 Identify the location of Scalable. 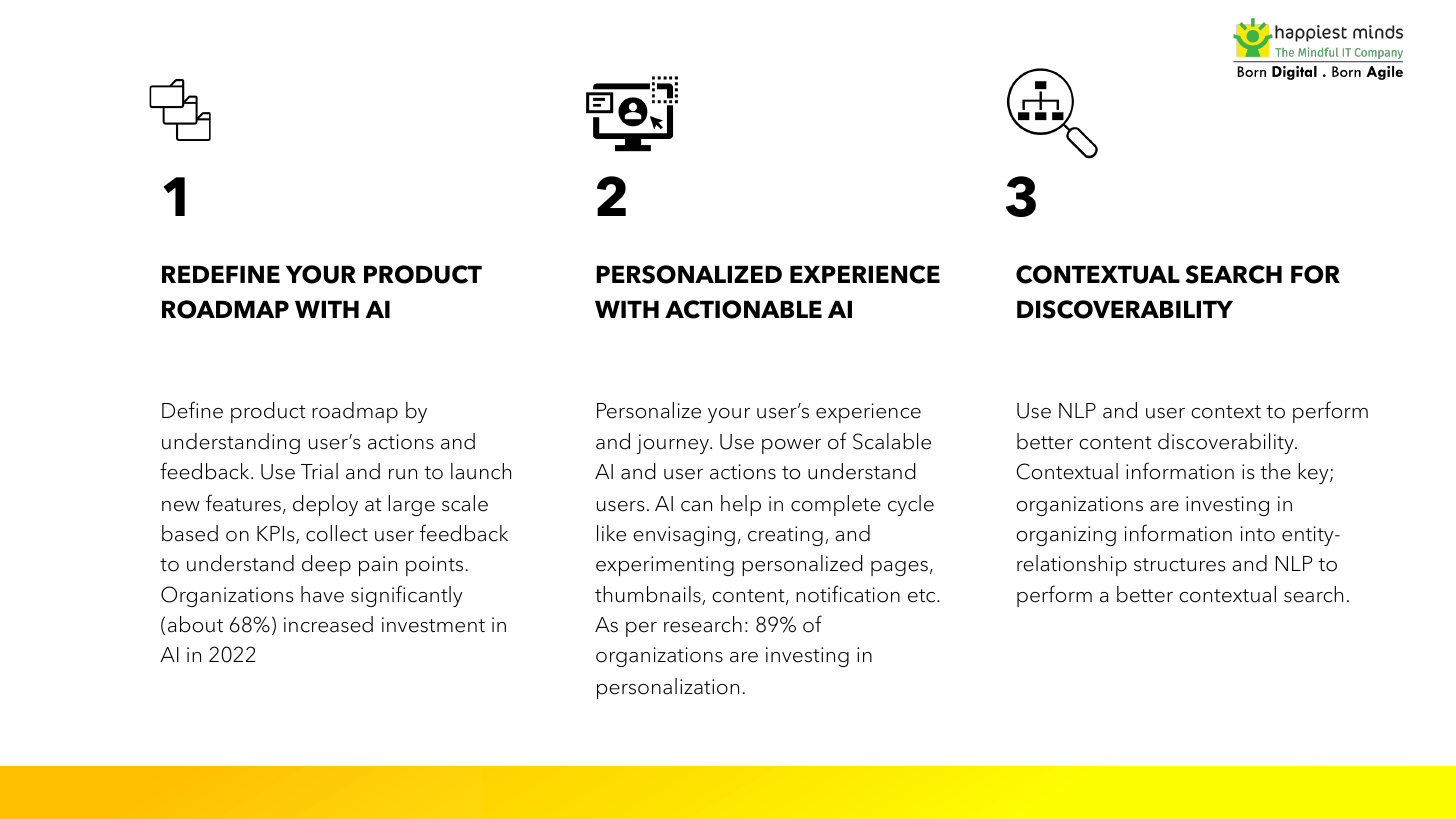
(892, 441).
